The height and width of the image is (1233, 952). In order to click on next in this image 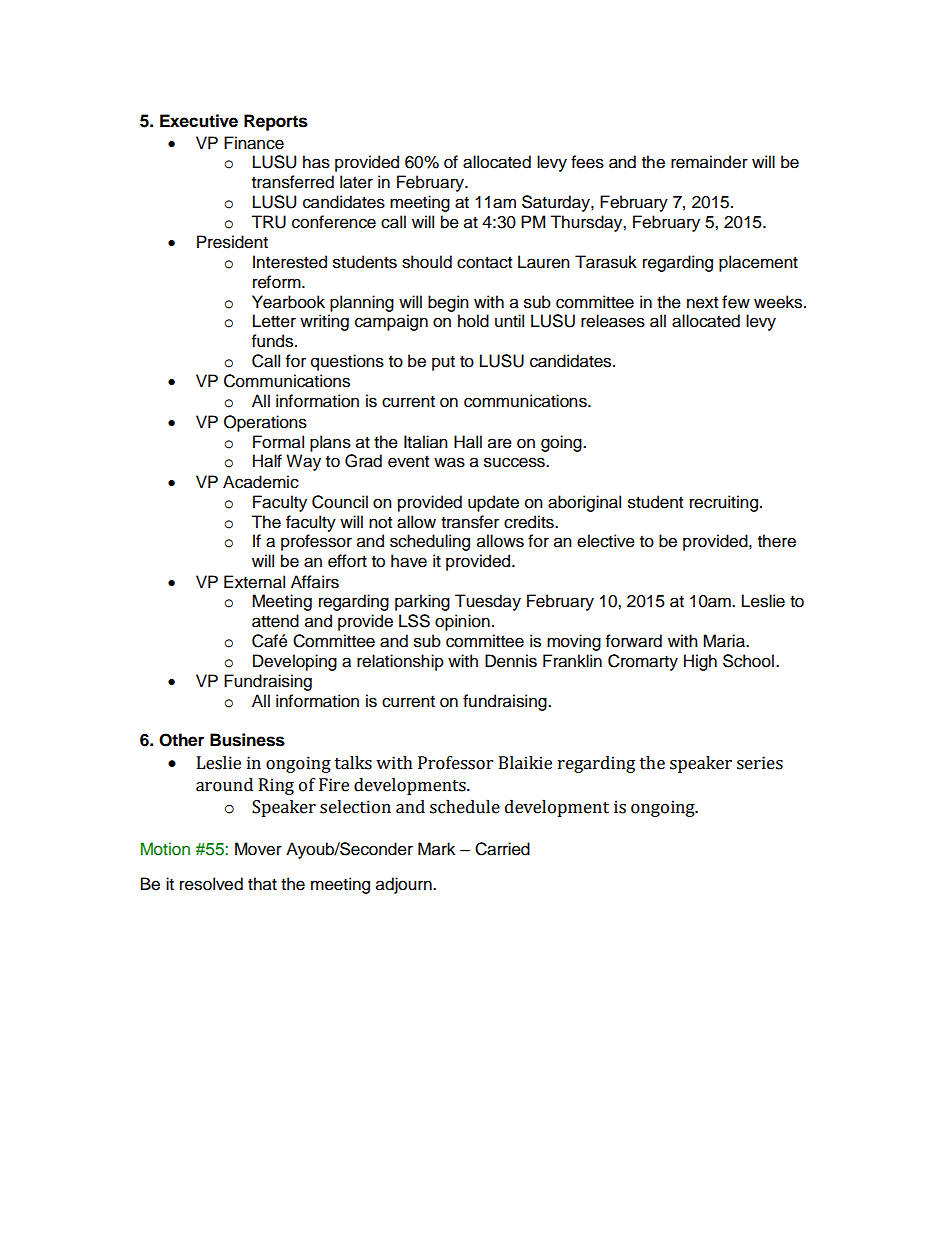, I will do `click(702, 303)`.
